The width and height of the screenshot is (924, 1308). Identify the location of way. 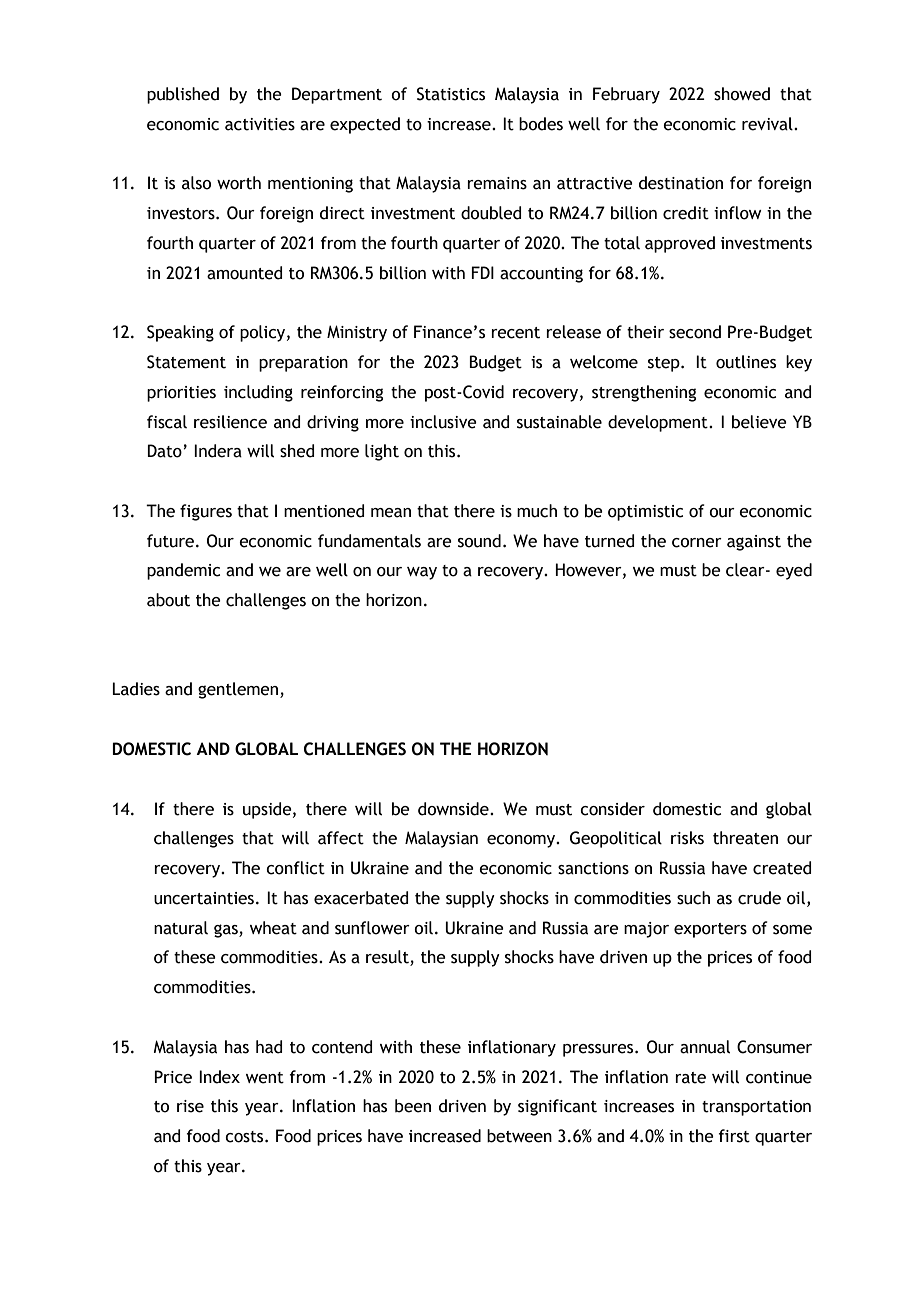
(422, 573).
